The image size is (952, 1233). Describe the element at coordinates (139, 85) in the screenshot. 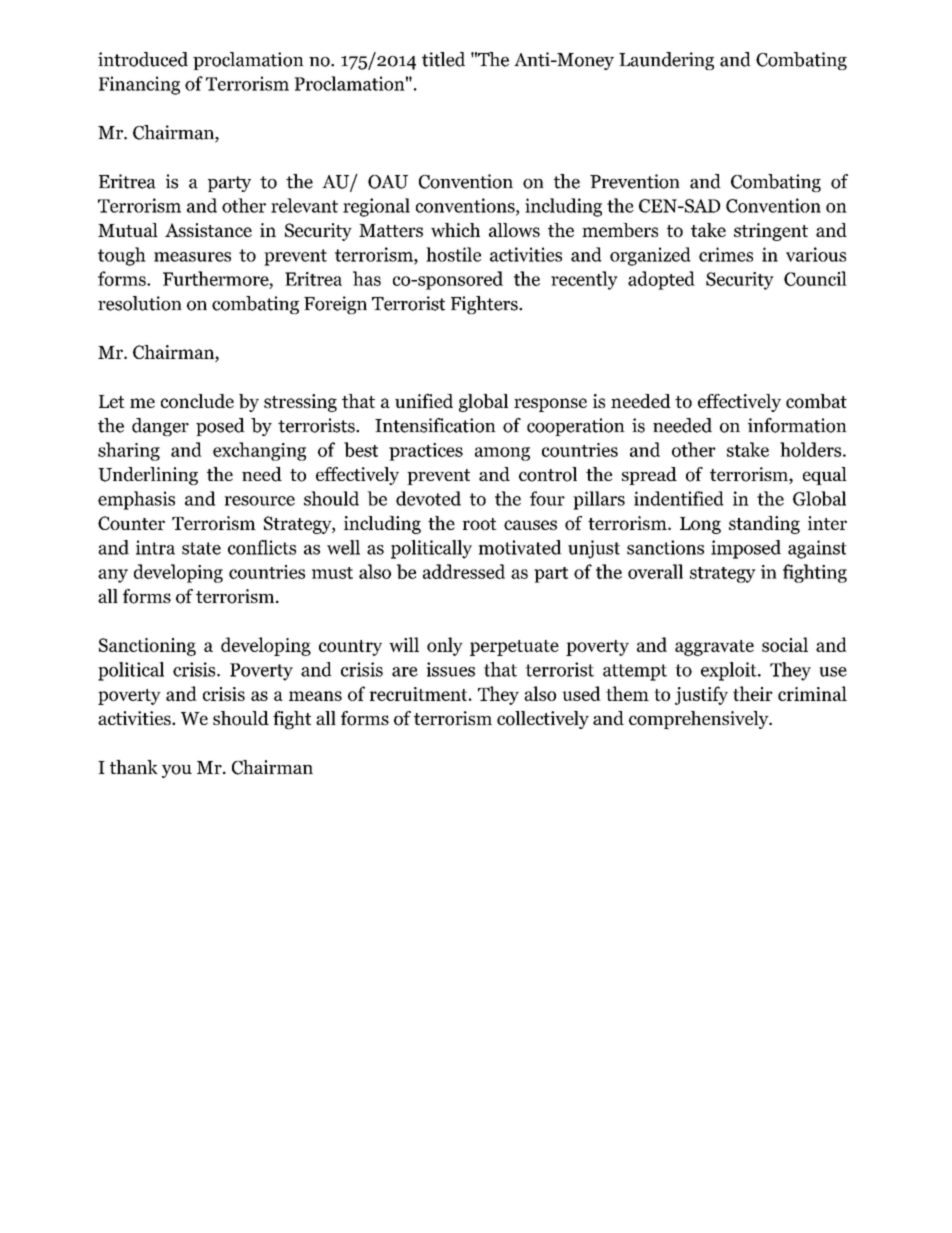

I see `Financing` at that location.
